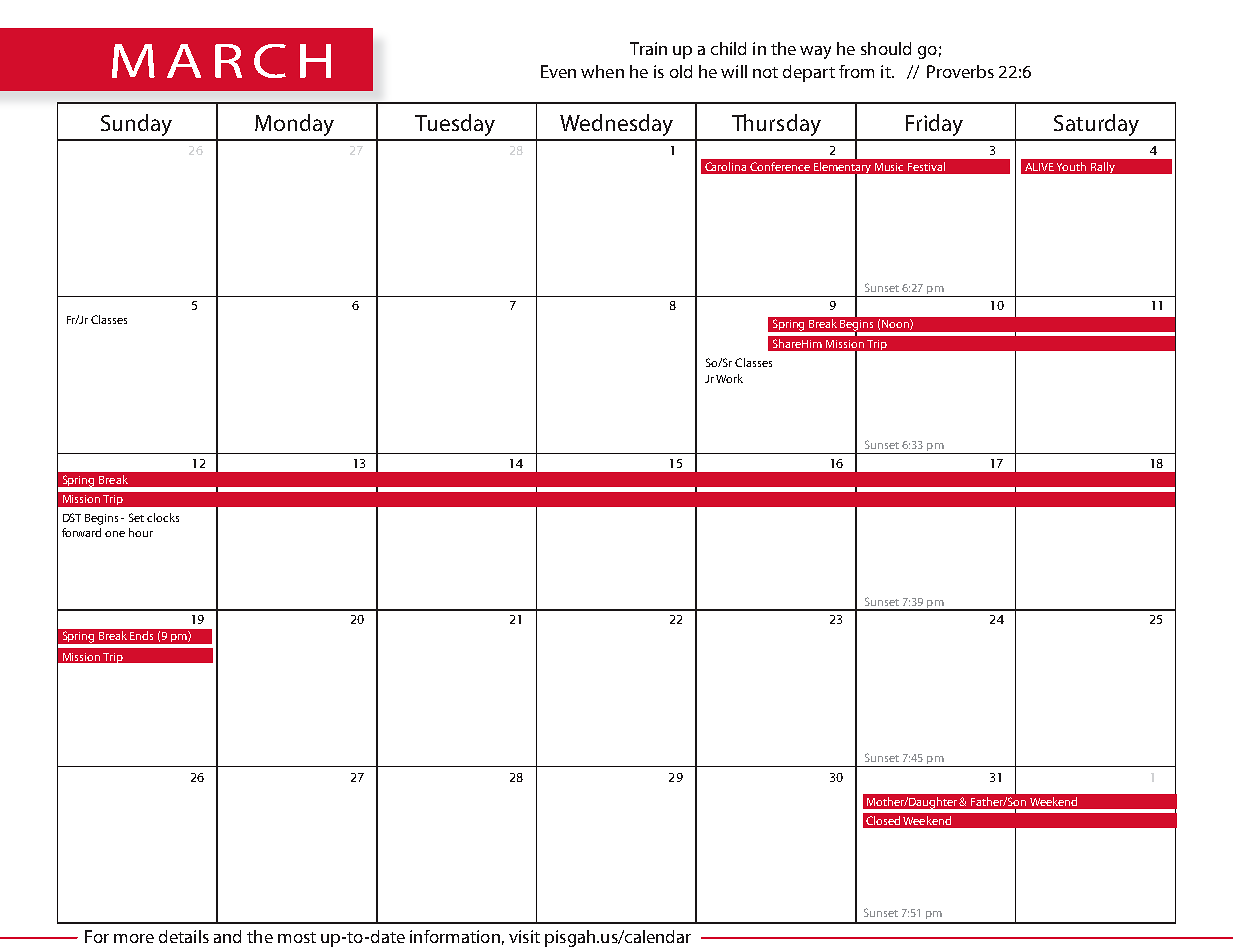 This image has height=952, width=1233. Describe the element at coordinates (184, 936) in the image. I see `details` at that location.
